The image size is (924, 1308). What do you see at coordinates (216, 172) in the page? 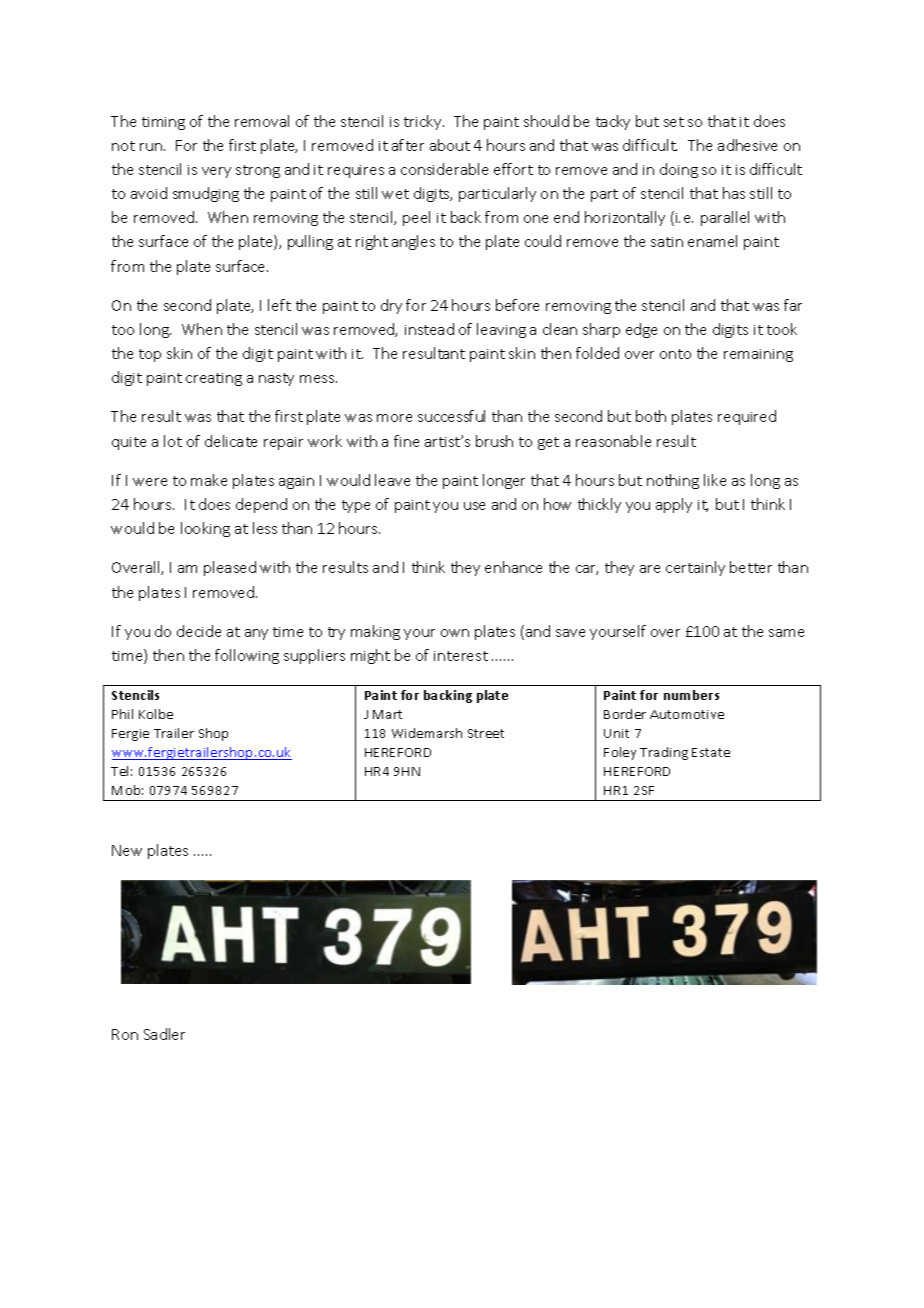
I see `very` at bounding box center [216, 172].
